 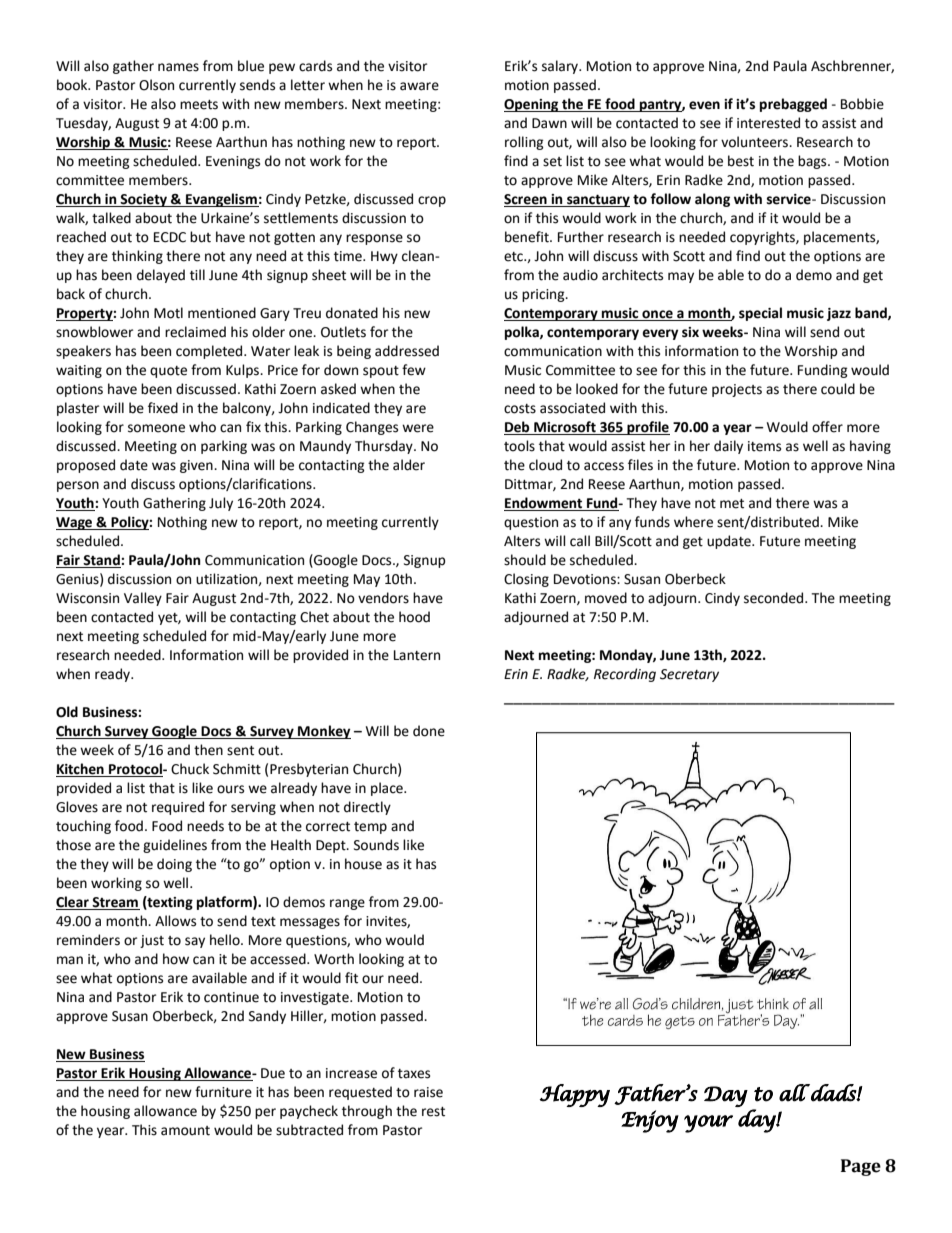 I want to click on projects, so click(x=737, y=390).
